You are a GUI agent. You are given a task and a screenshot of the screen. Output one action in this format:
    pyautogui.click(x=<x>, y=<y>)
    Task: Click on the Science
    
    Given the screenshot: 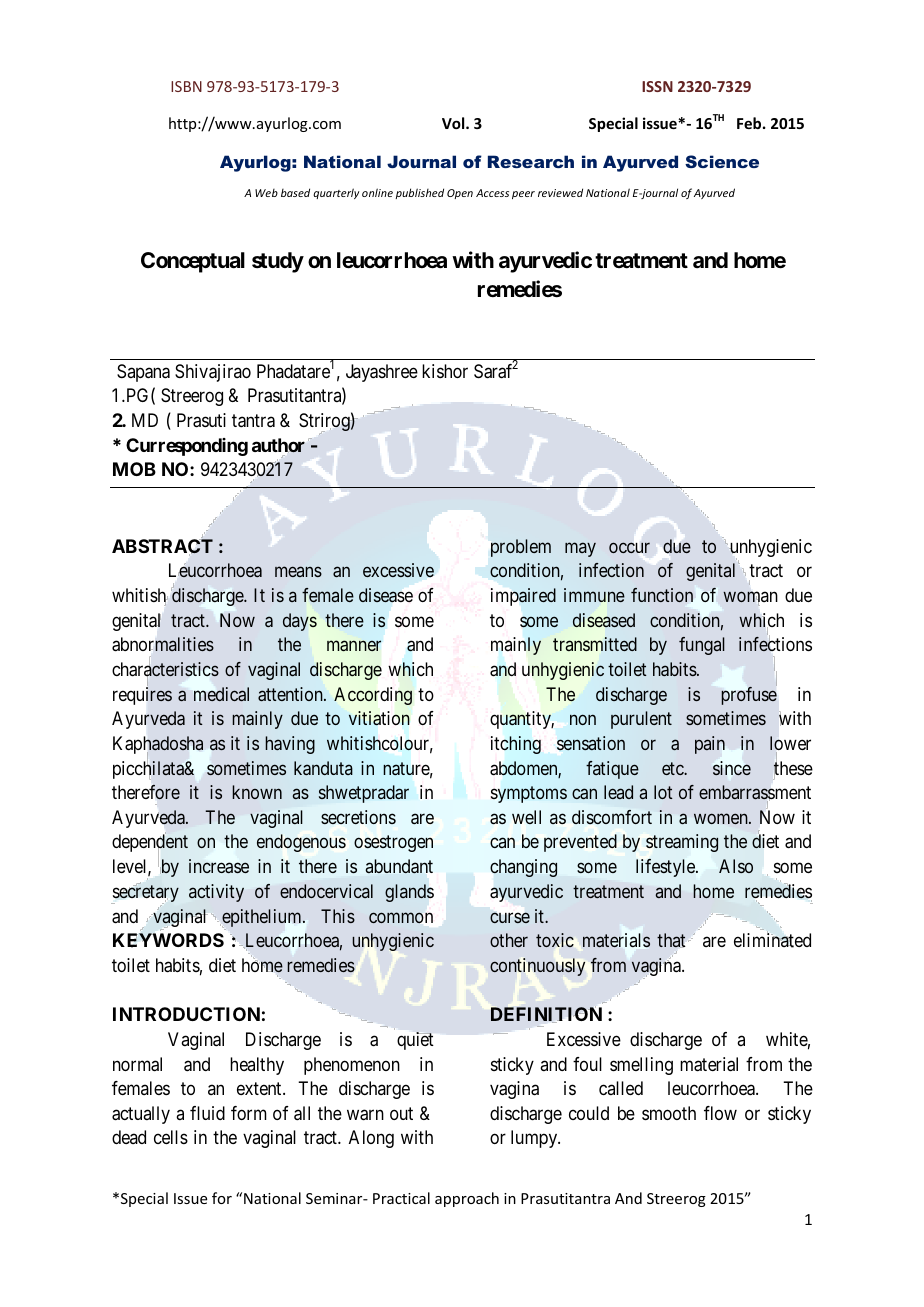 What is the action you would take?
    pyautogui.click(x=722, y=161)
